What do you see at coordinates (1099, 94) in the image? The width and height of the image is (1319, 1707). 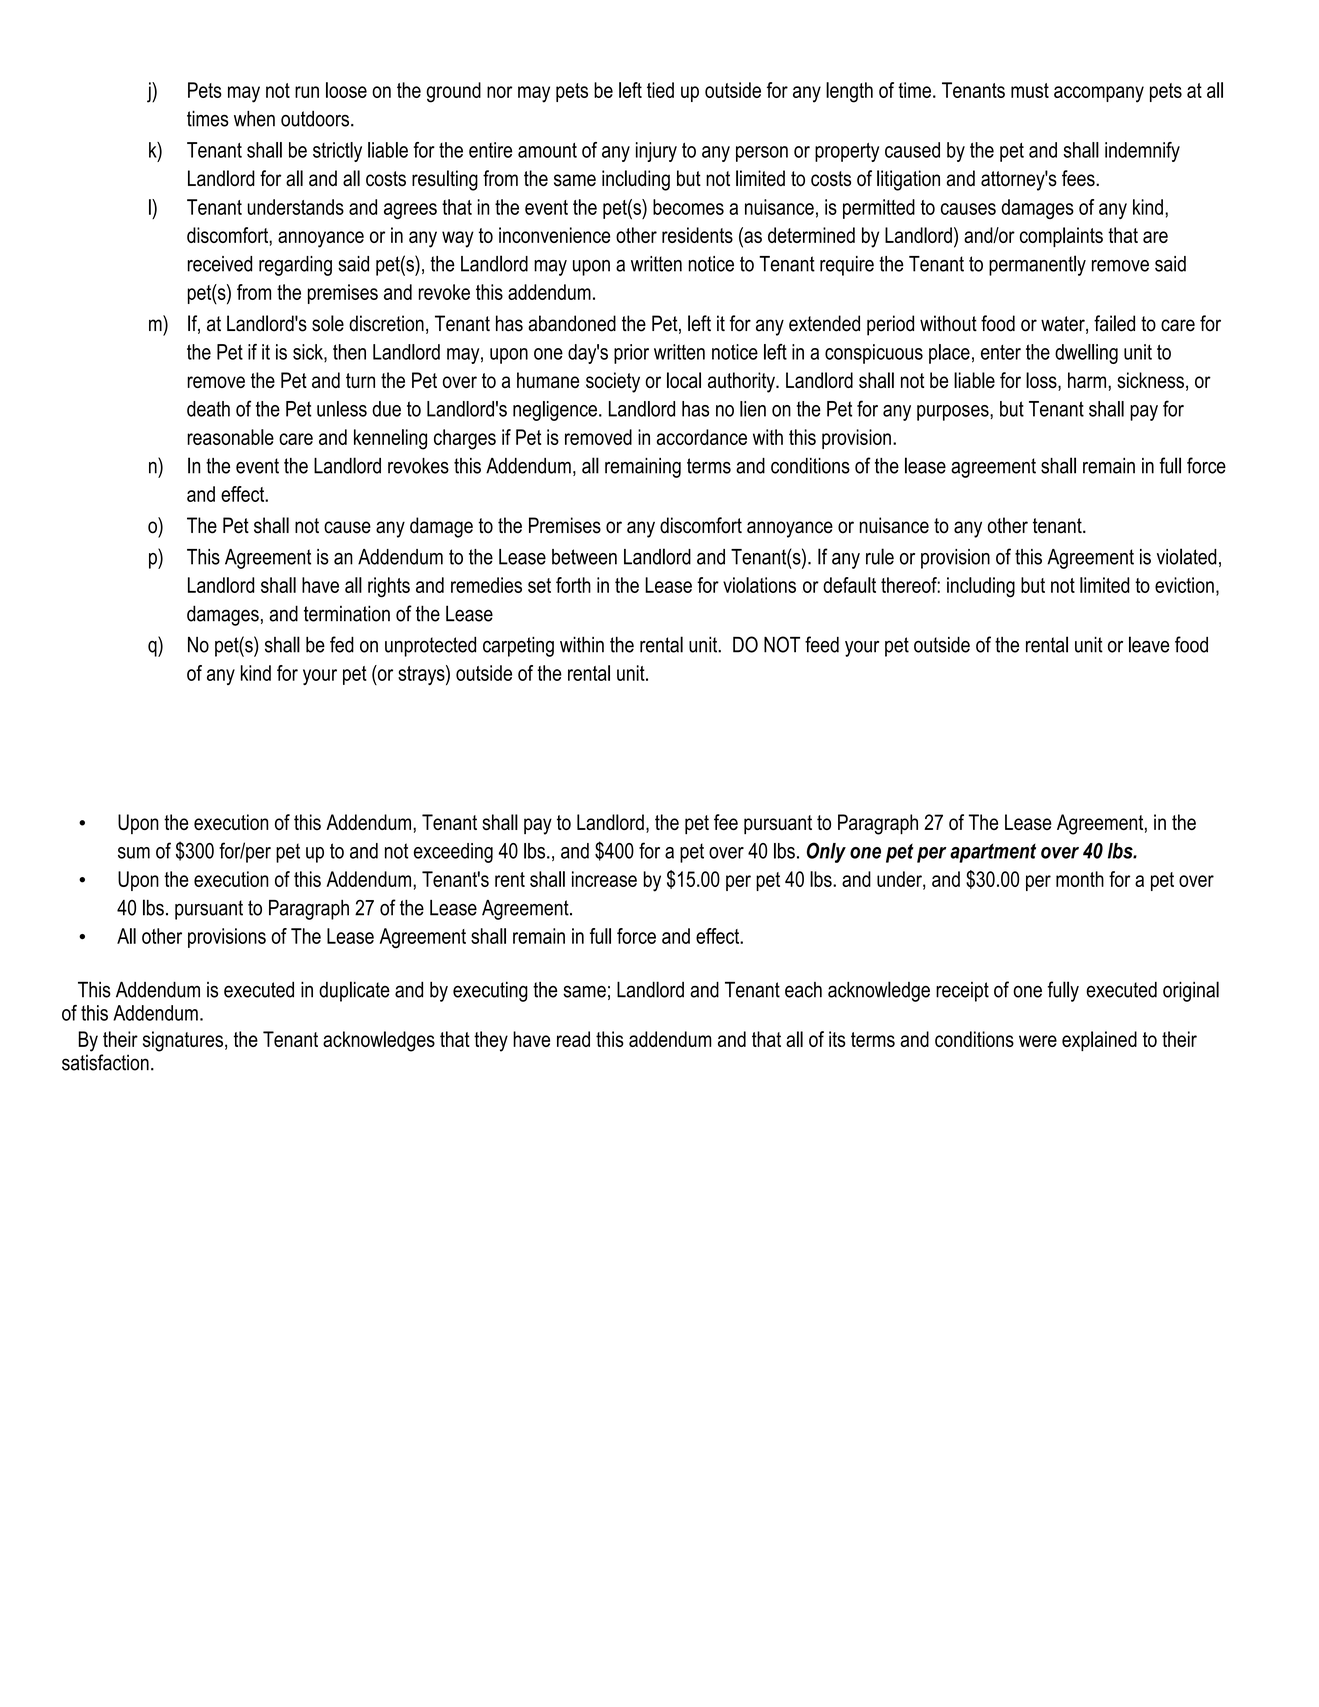 I see `accompany` at bounding box center [1099, 94].
